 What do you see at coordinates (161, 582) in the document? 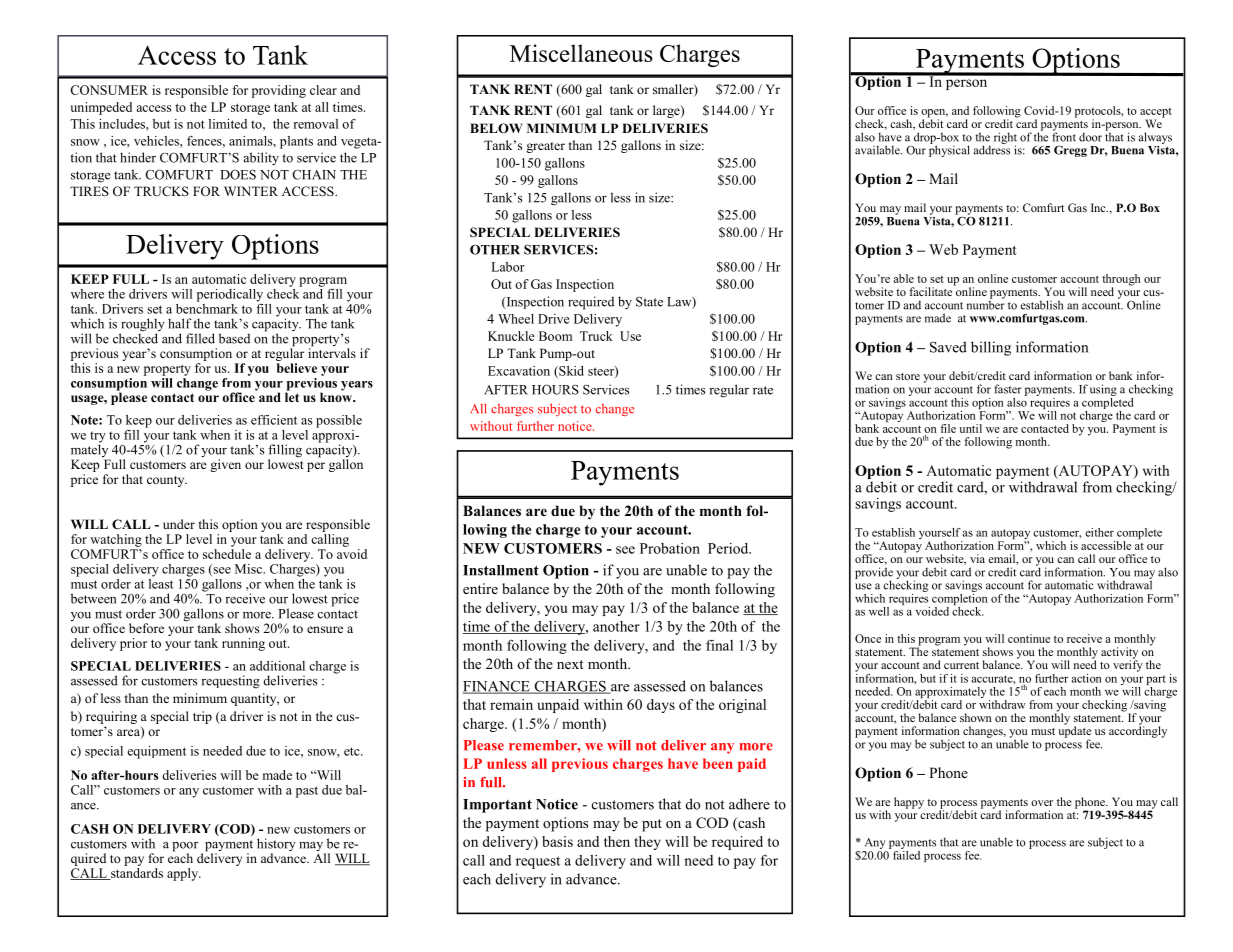
I see `least` at bounding box center [161, 582].
